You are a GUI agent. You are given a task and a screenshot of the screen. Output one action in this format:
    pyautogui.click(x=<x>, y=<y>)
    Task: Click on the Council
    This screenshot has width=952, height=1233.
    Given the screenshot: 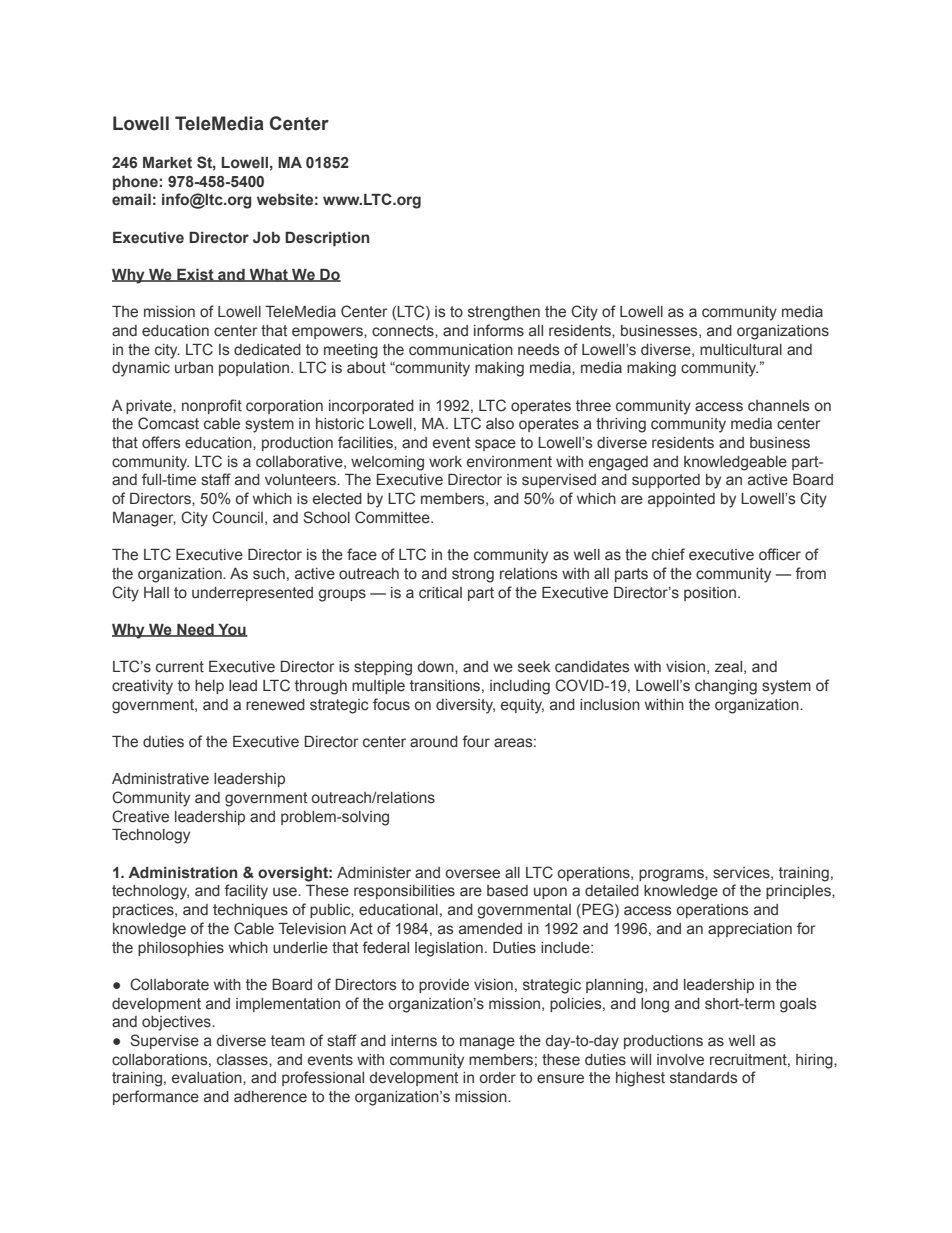 What is the action you would take?
    pyautogui.click(x=237, y=517)
